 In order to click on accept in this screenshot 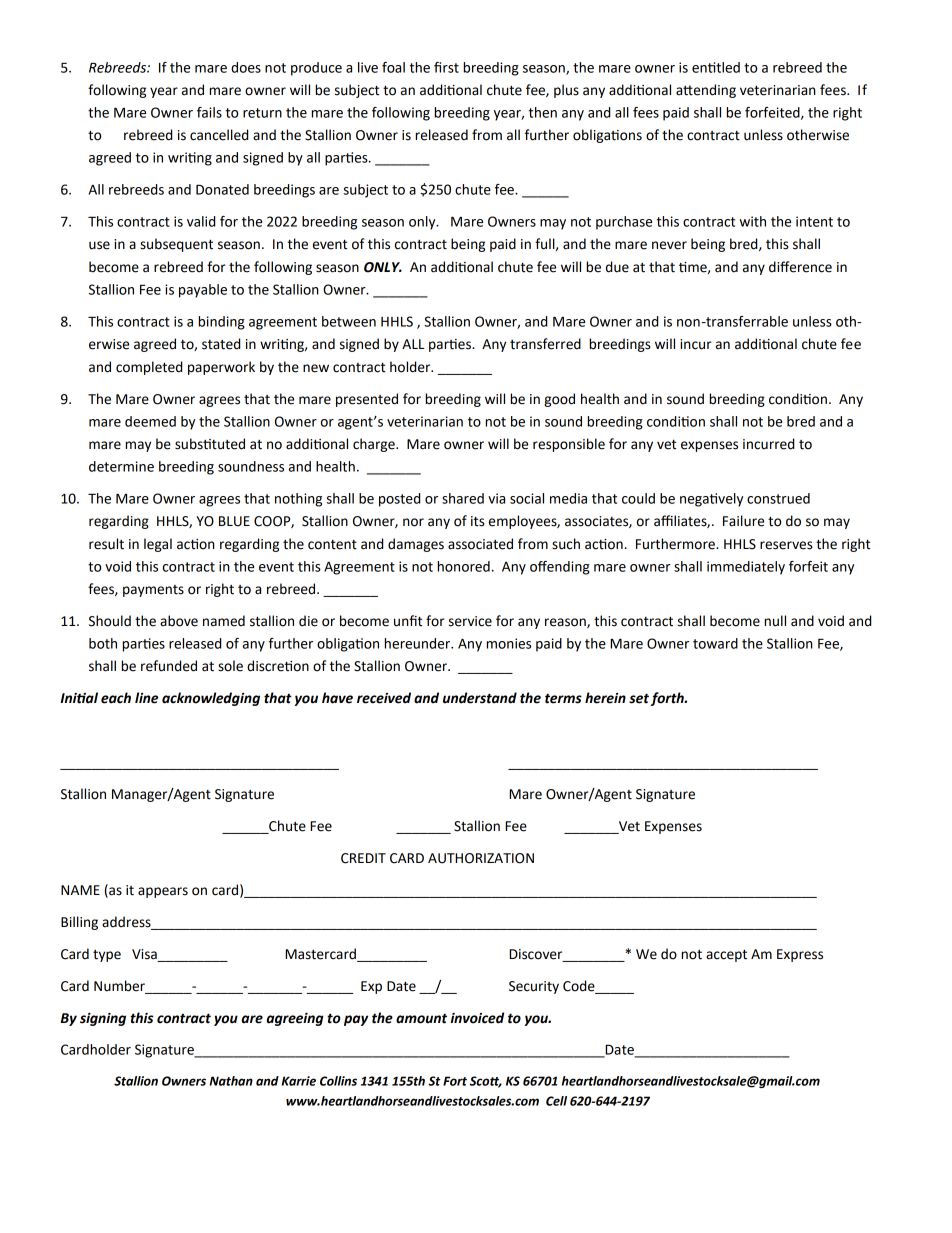, I will do `click(726, 956)`.
